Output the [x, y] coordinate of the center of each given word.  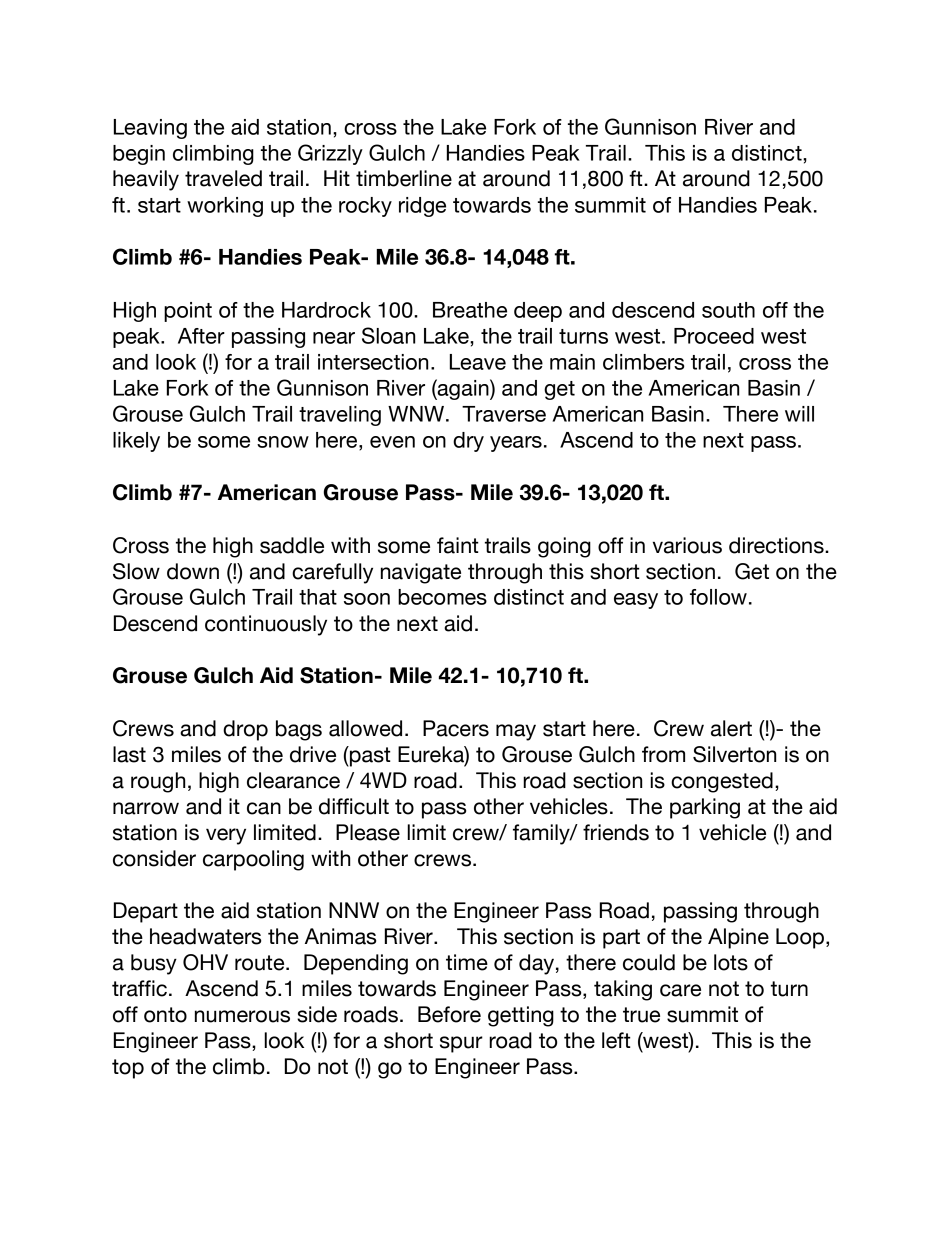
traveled [223, 178]
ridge [422, 207]
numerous [242, 1016]
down [193, 571]
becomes [442, 597]
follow [718, 597]
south [728, 310]
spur [461, 1044]
